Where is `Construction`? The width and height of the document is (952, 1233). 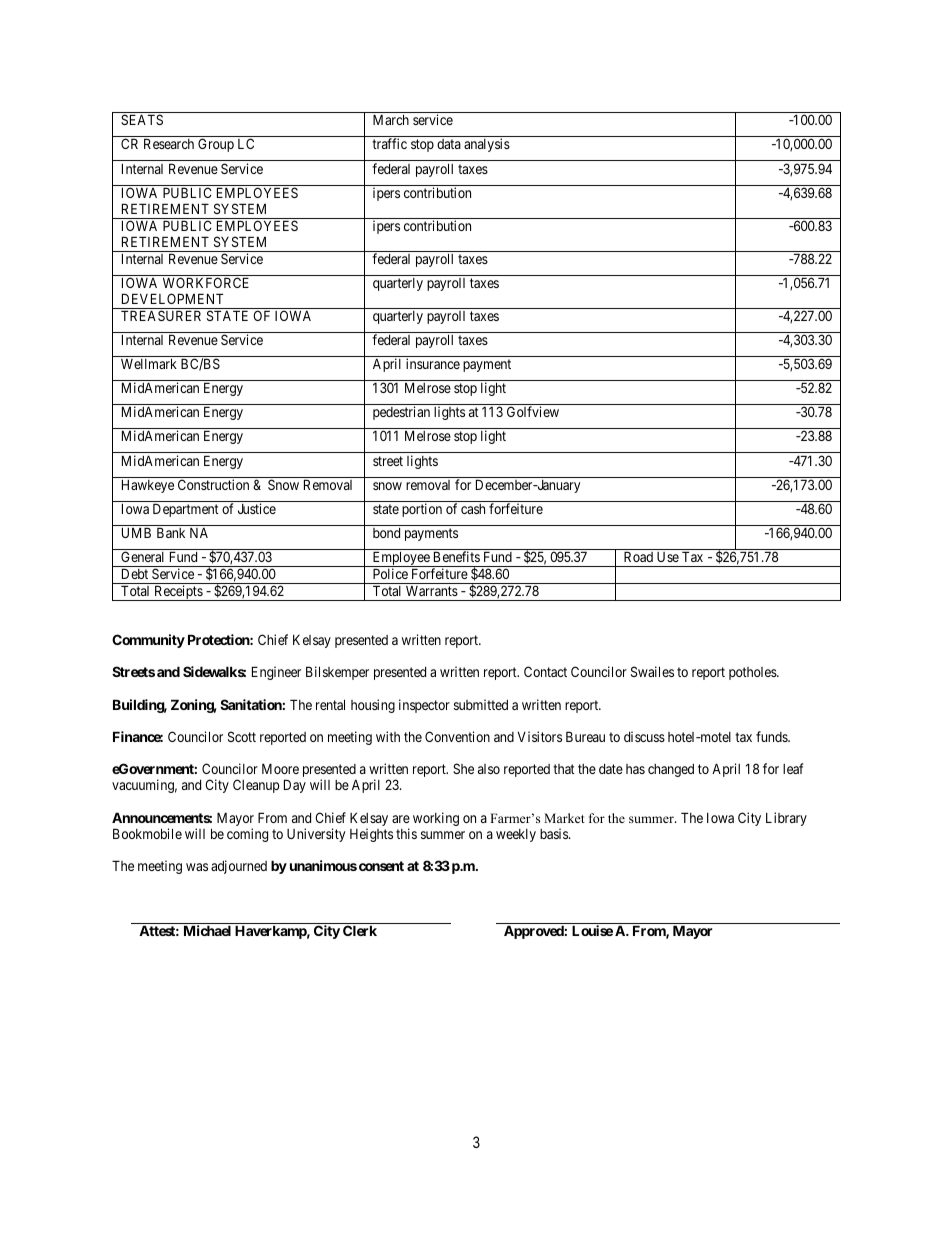 Construction is located at coordinates (213, 484).
